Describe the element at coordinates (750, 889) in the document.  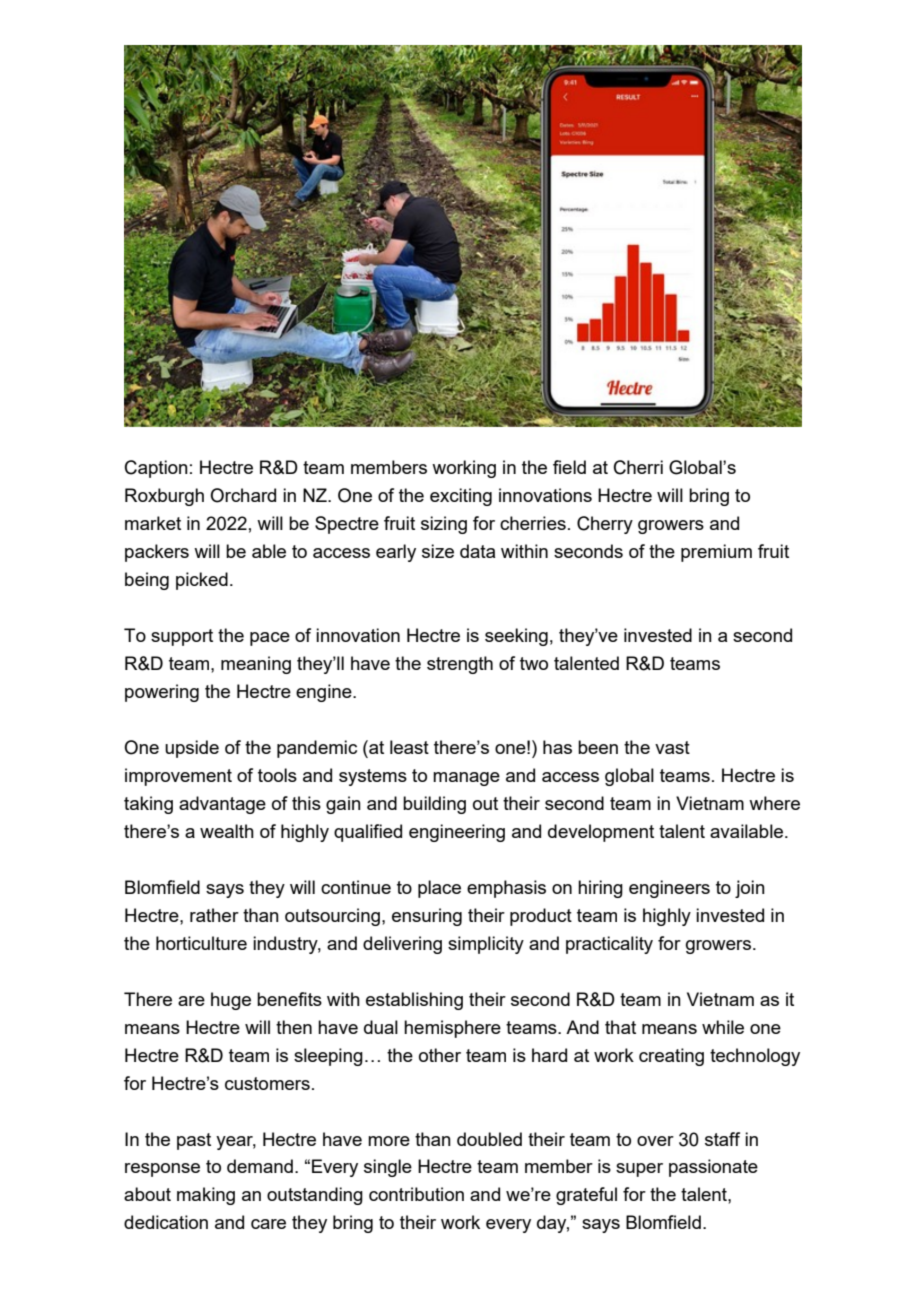
I see `join` at that location.
